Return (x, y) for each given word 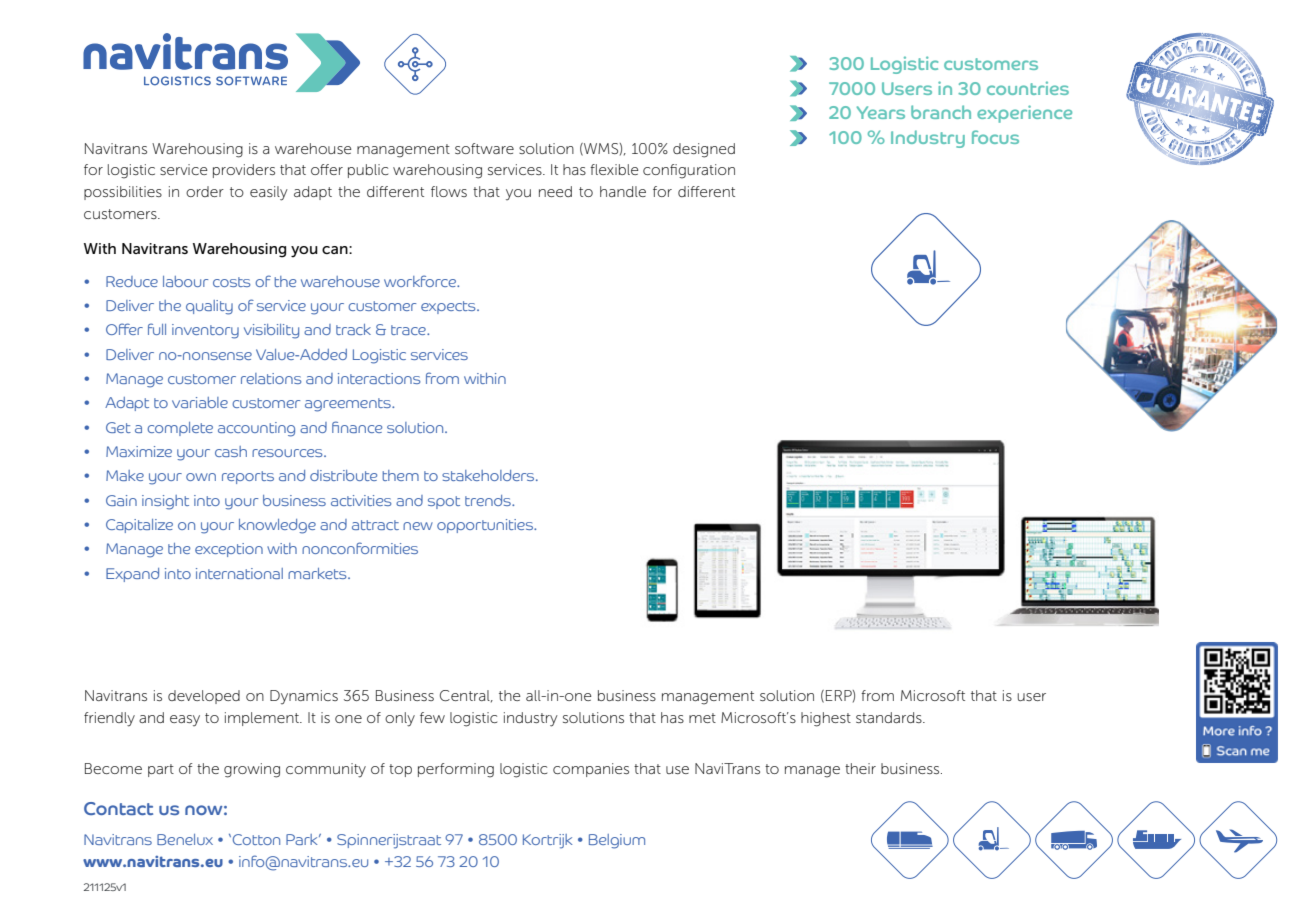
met (702, 718)
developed (204, 697)
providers (244, 171)
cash (231, 451)
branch (941, 112)
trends (489, 500)
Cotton (256, 839)
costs (232, 282)
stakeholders (489, 475)
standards (890, 717)
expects (449, 307)
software (484, 148)
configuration (689, 171)
